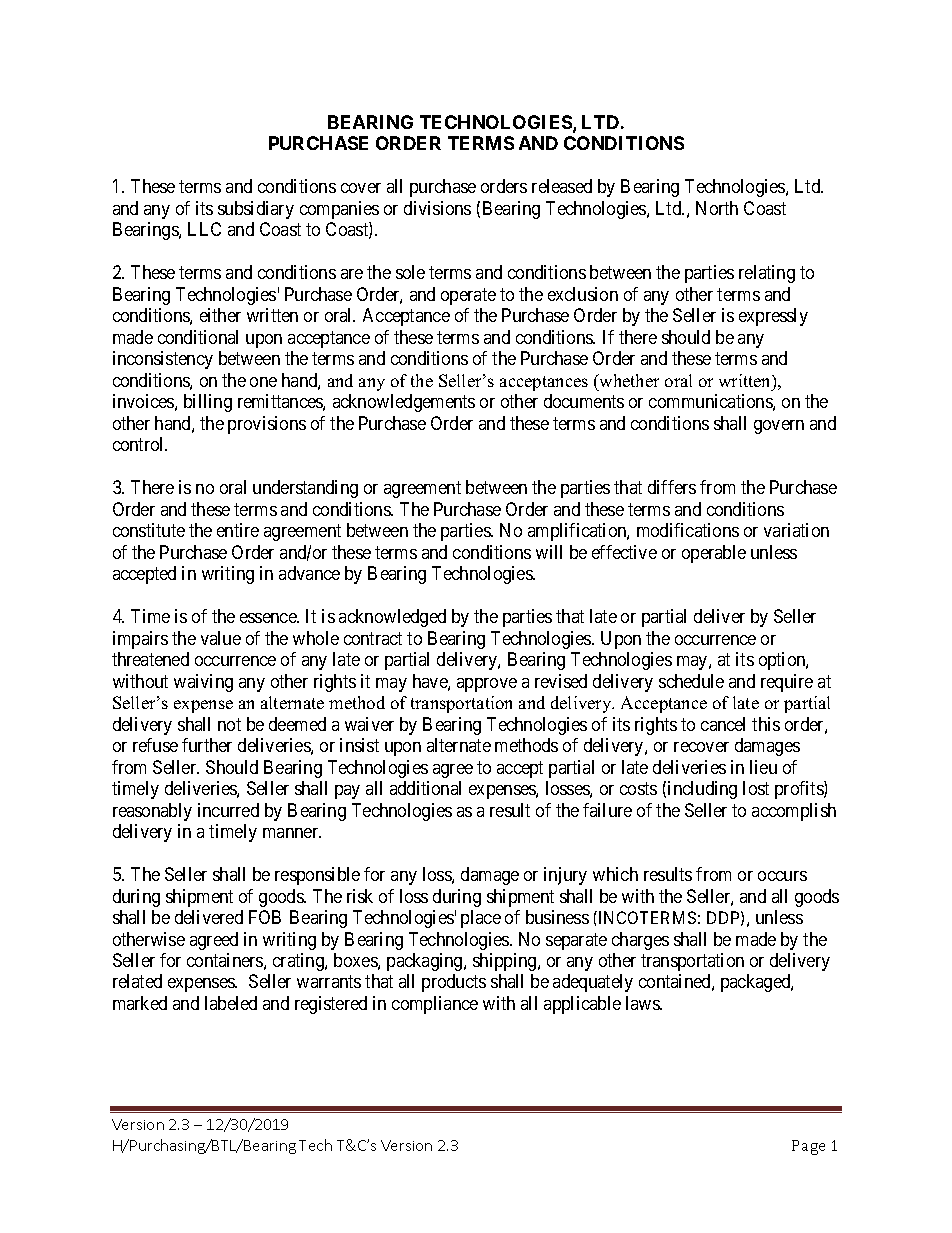 Image resolution: width=952 pixels, height=1233 pixels. What do you see at coordinates (779, 427) in the screenshot?
I see `govern` at bounding box center [779, 427].
